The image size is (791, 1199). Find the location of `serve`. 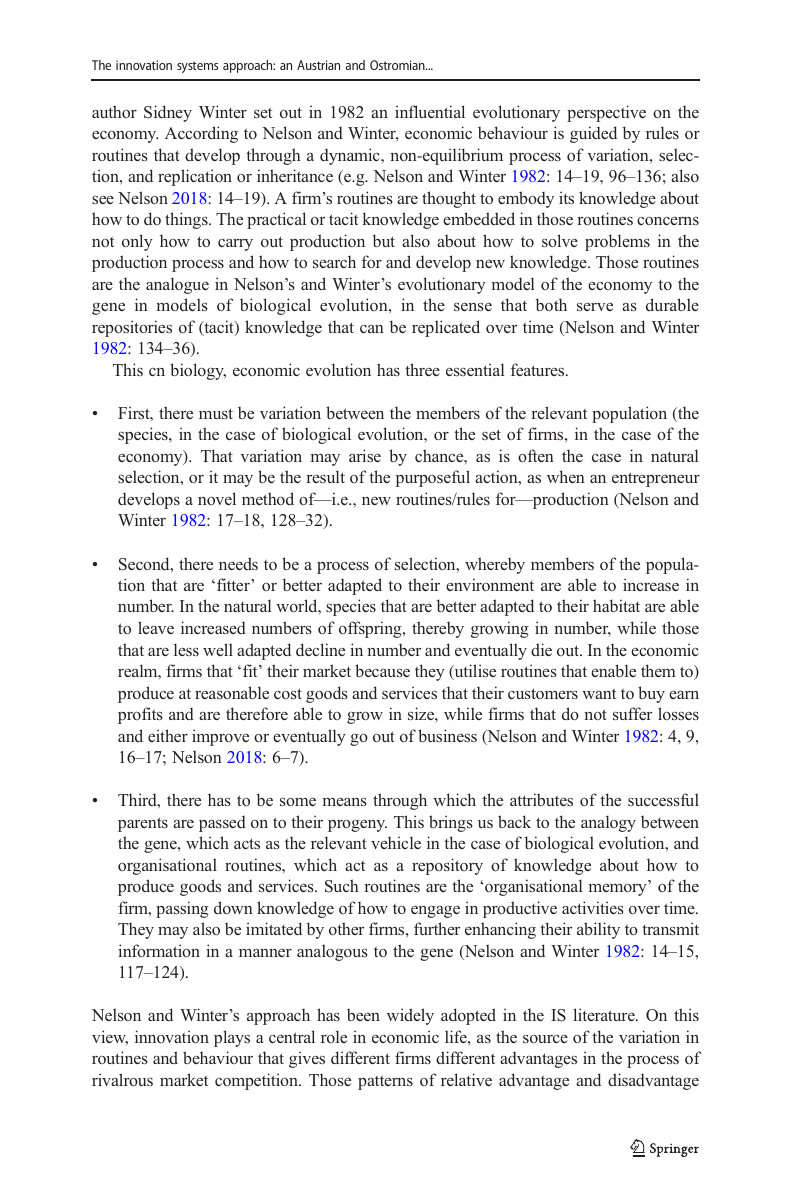

serve is located at coordinates (595, 307).
